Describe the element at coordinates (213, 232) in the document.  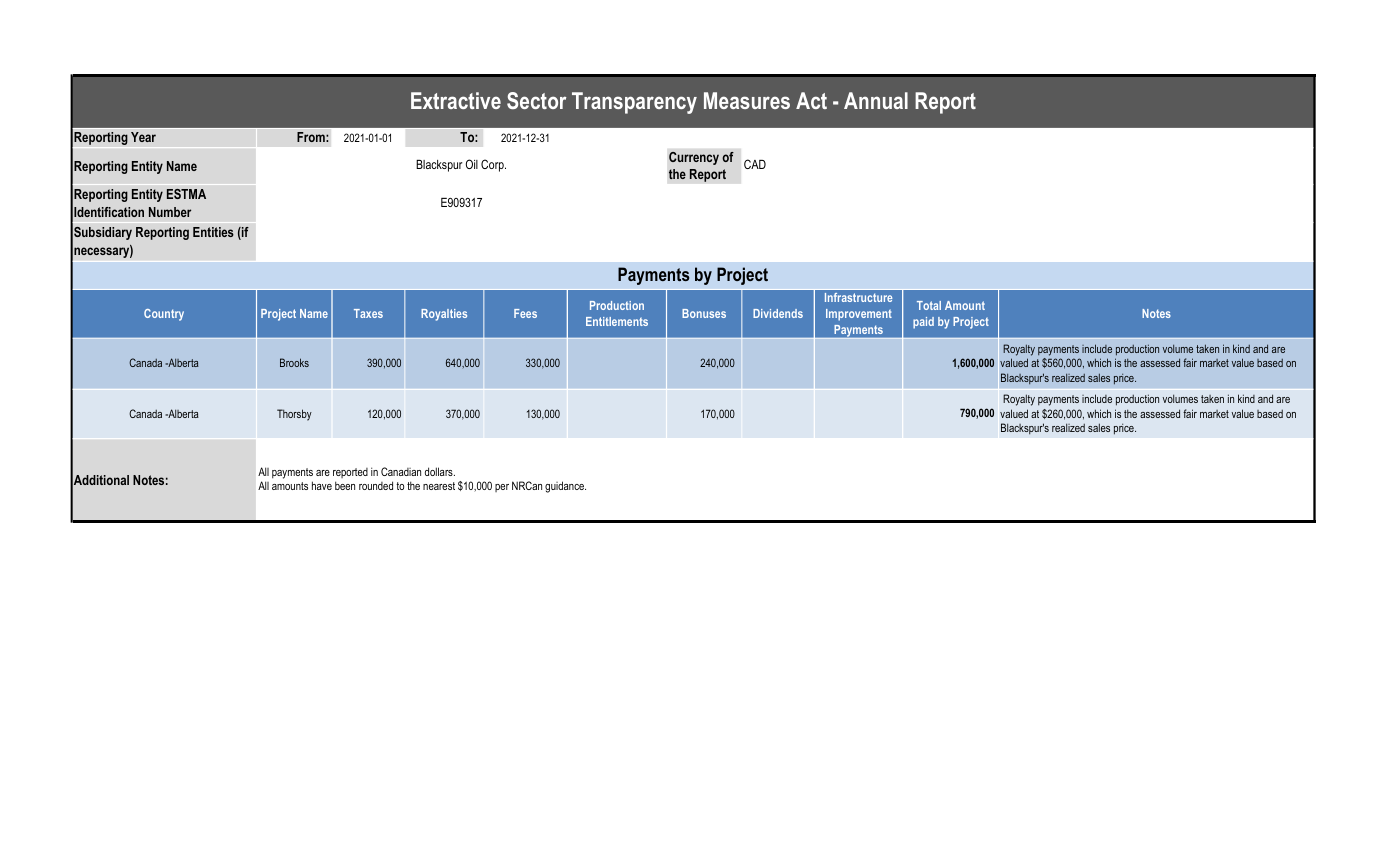
I see `Entities` at that location.
